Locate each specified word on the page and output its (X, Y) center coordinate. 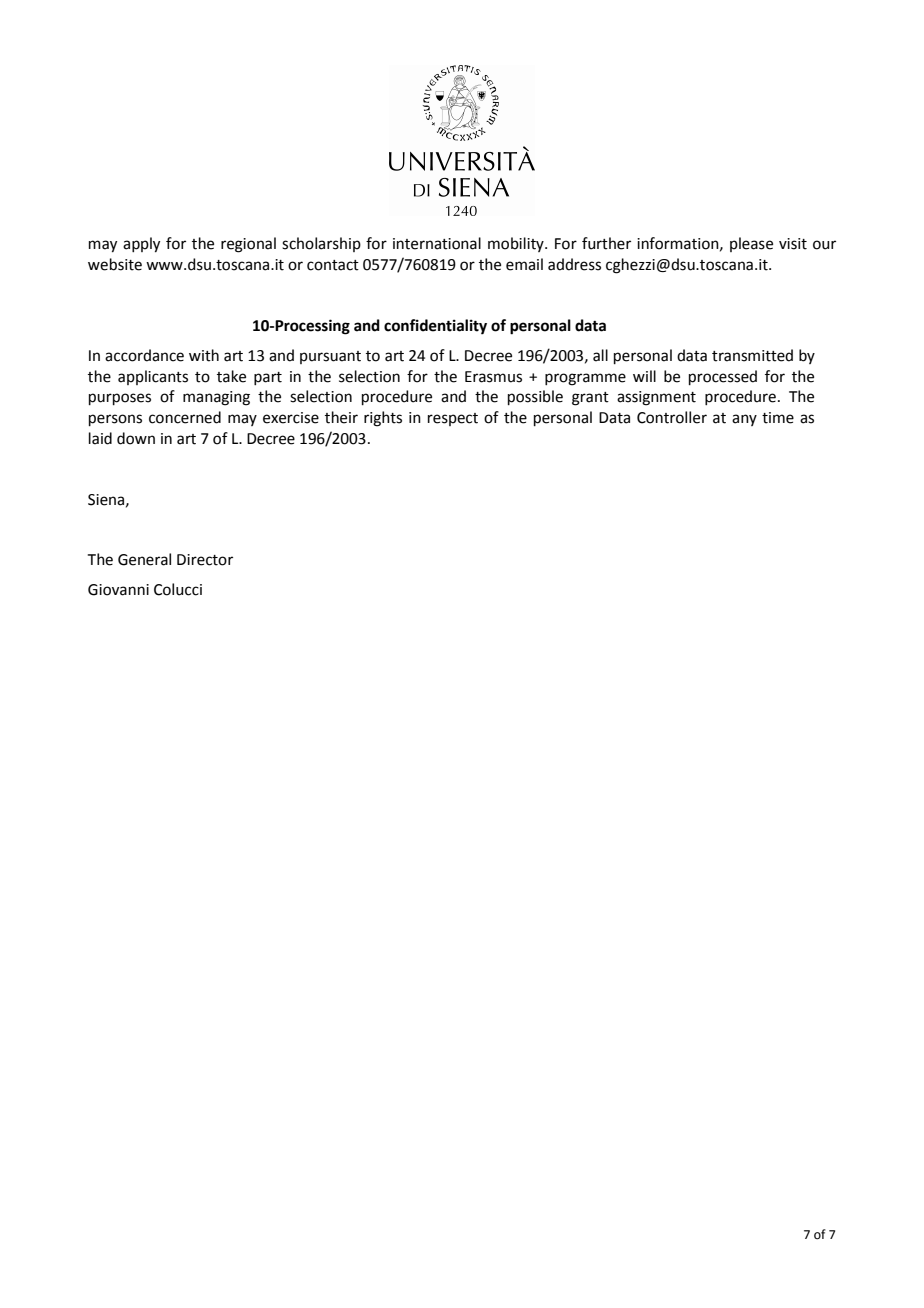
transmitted (752, 355)
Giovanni (118, 590)
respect (453, 419)
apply (141, 245)
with (204, 355)
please (751, 244)
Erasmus (493, 377)
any (744, 420)
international (437, 243)
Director (205, 560)
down (136, 438)
